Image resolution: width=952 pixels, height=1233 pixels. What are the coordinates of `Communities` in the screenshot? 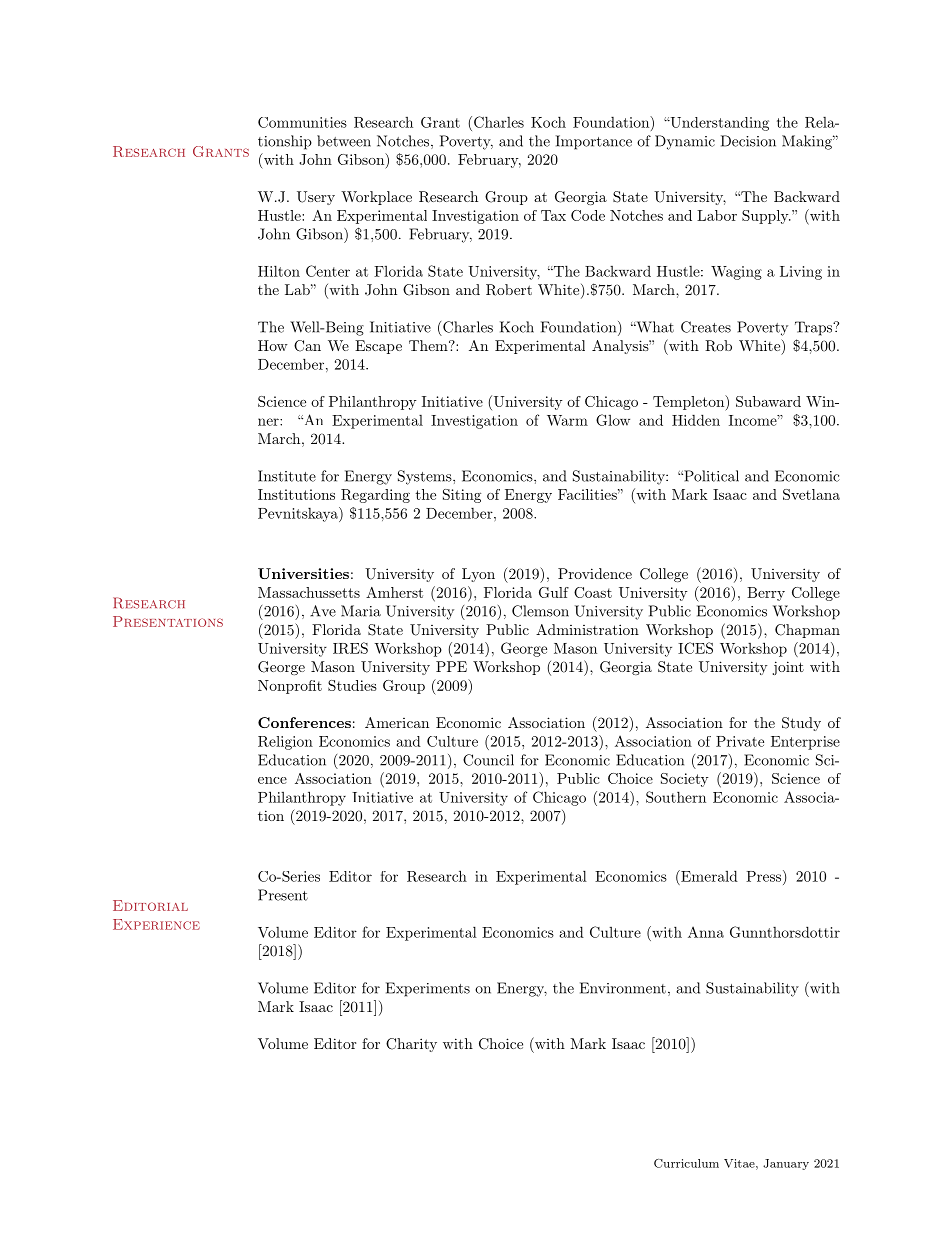 It's located at (302, 122).
